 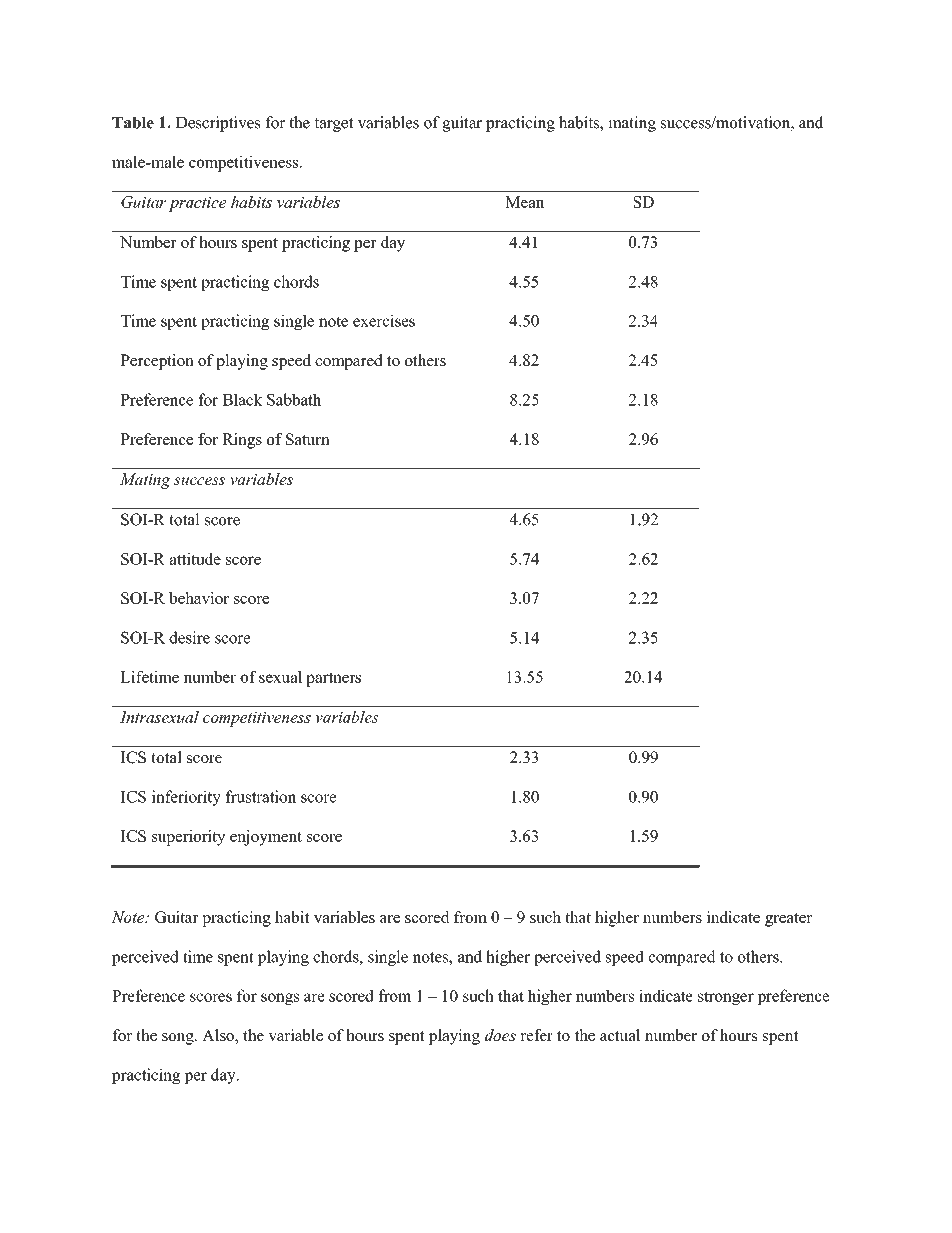 I want to click on Sabbath, so click(x=294, y=399).
